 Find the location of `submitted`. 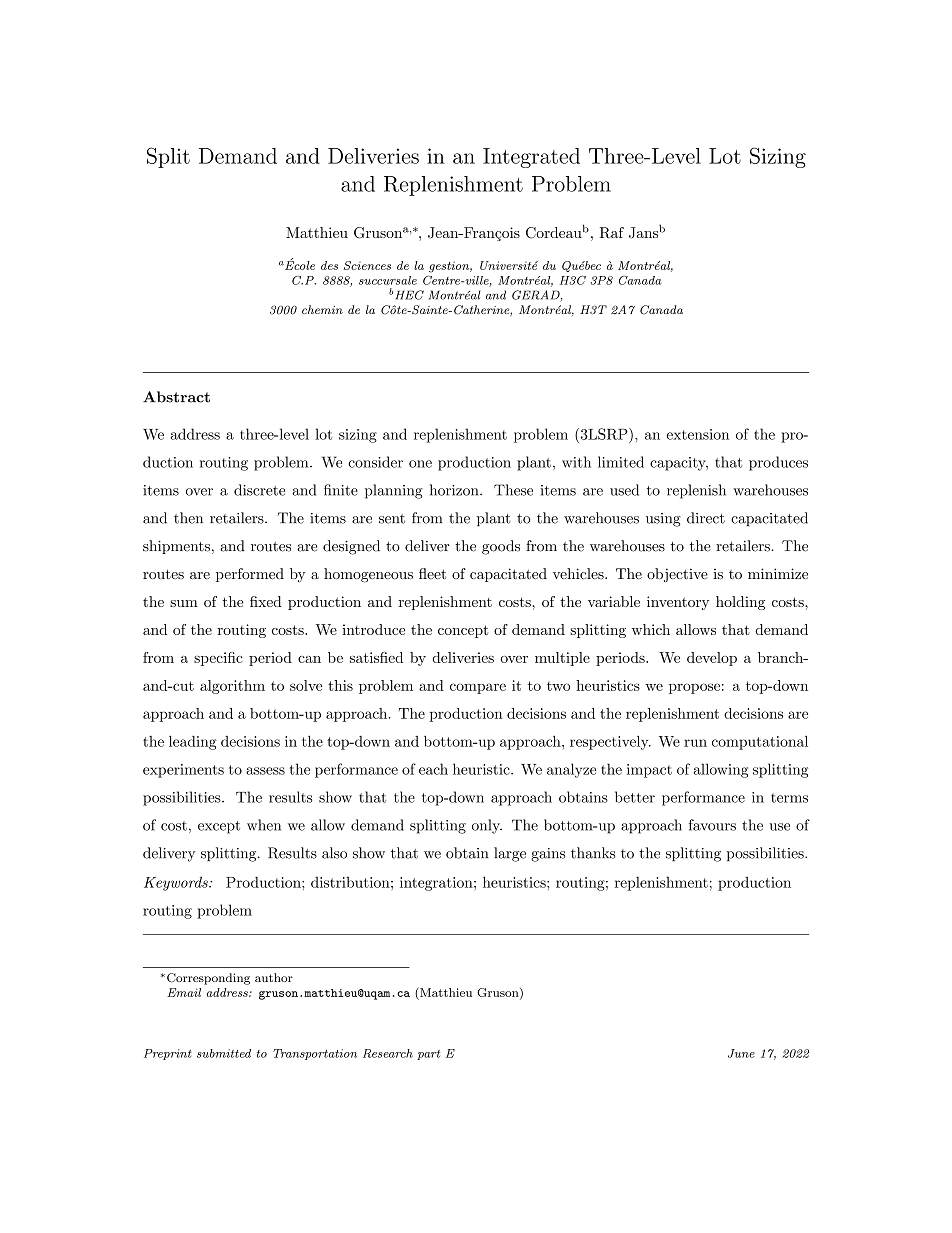

submitted is located at coordinates (224, 1053).
